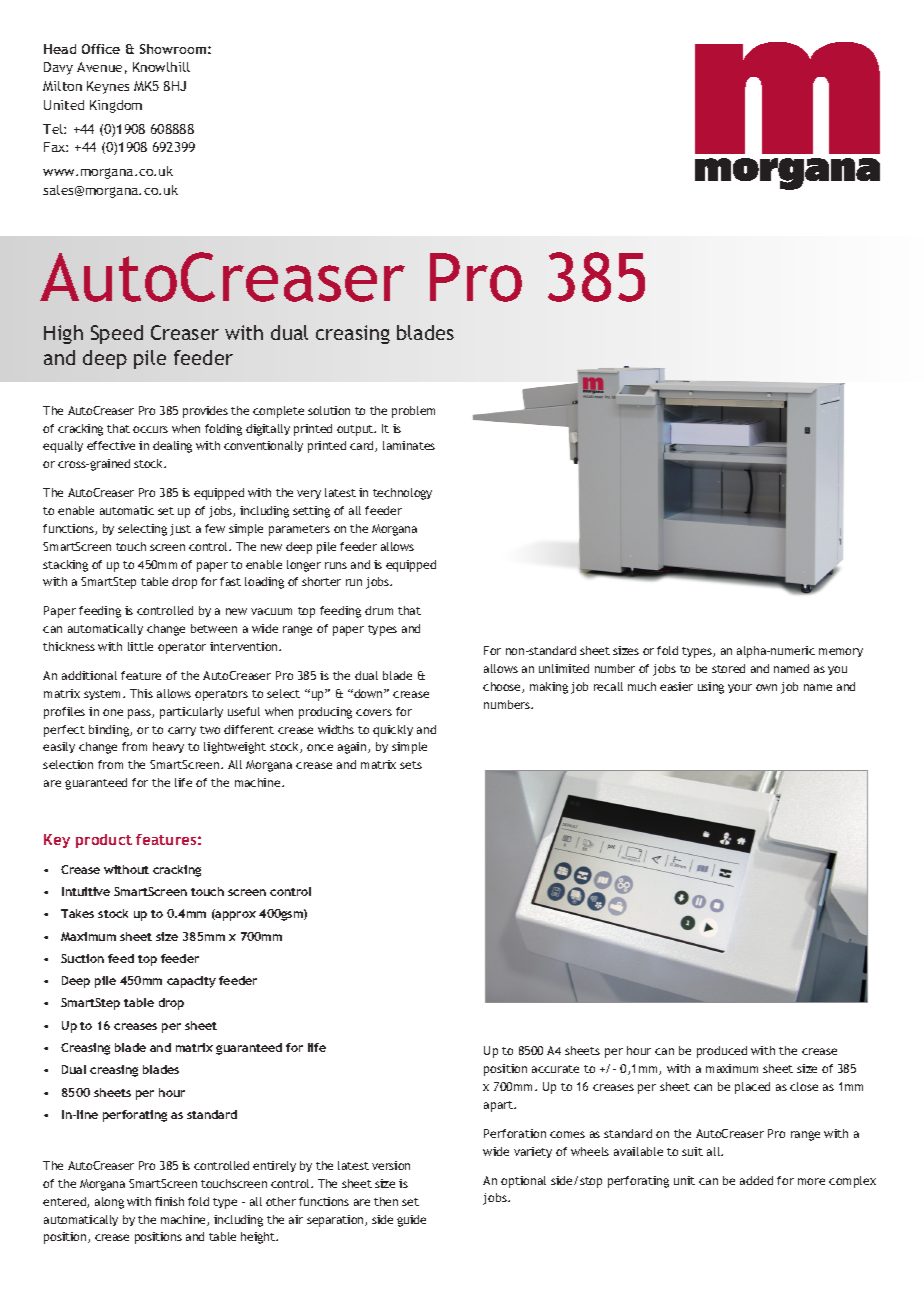  Describe the element at coordinates (104, 841) in the screenshot. I see `product` at that location.
